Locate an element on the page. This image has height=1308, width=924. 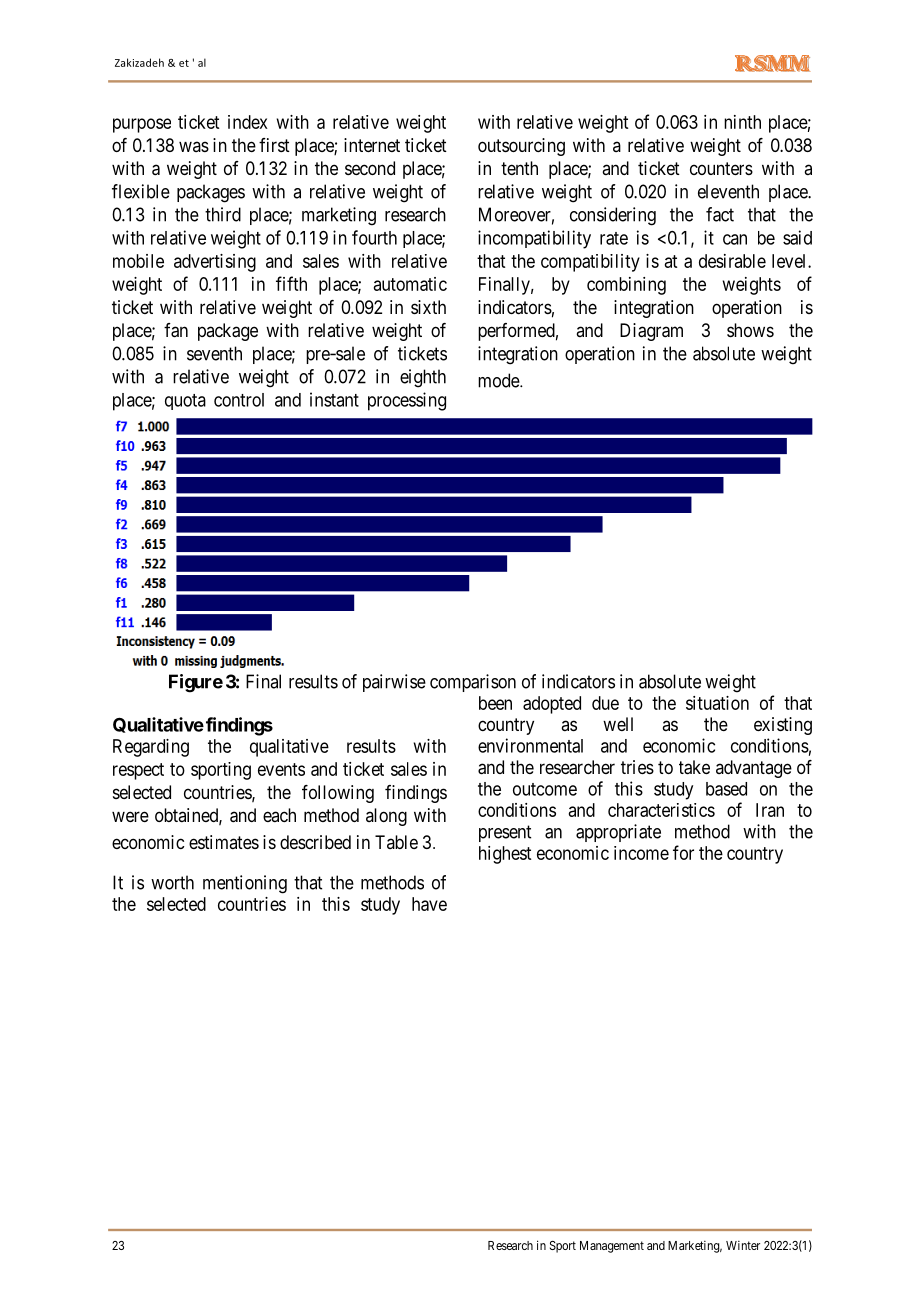
was is located at coordinates (194, 146).
